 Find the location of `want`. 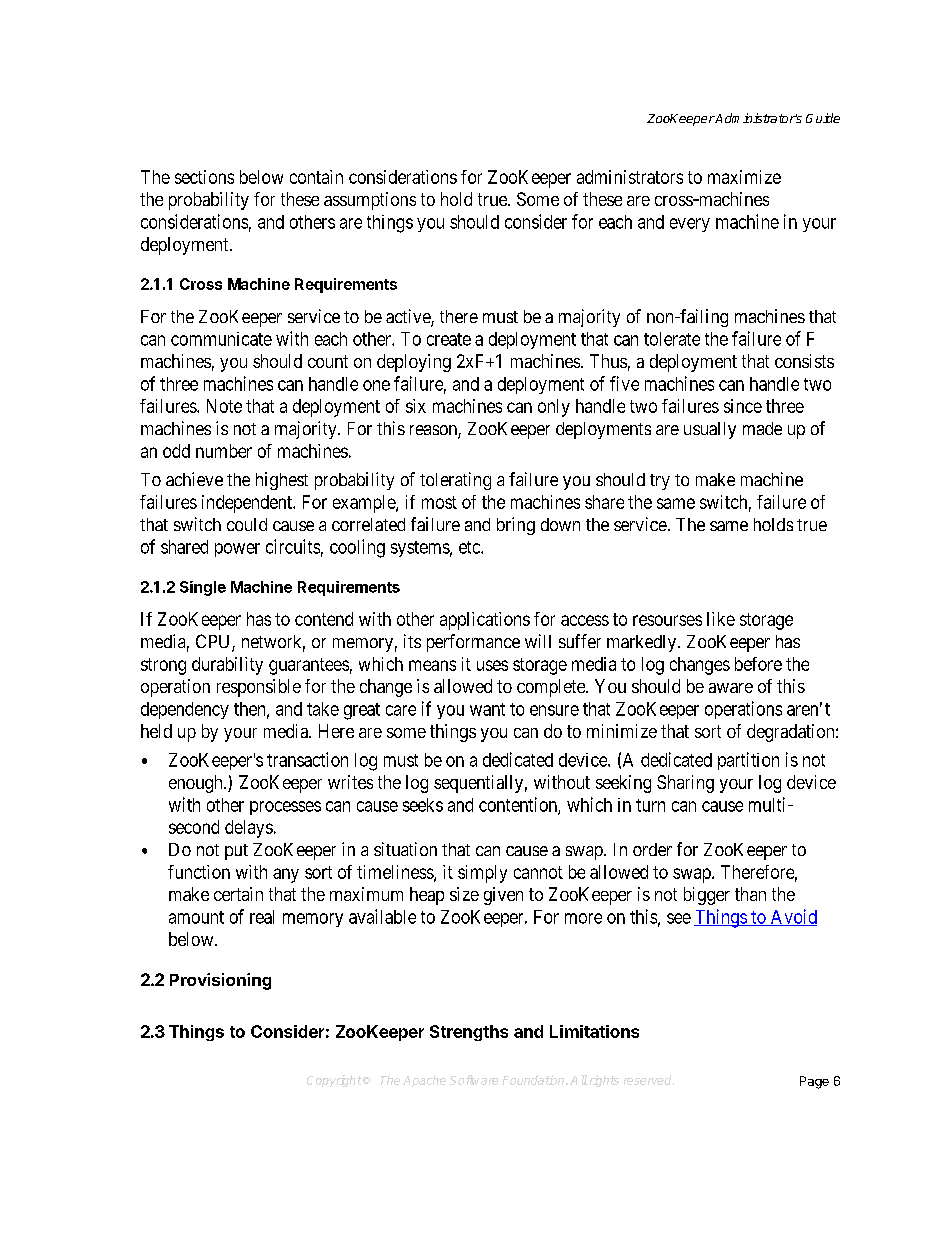

want is located at coordinates (487, 709).
